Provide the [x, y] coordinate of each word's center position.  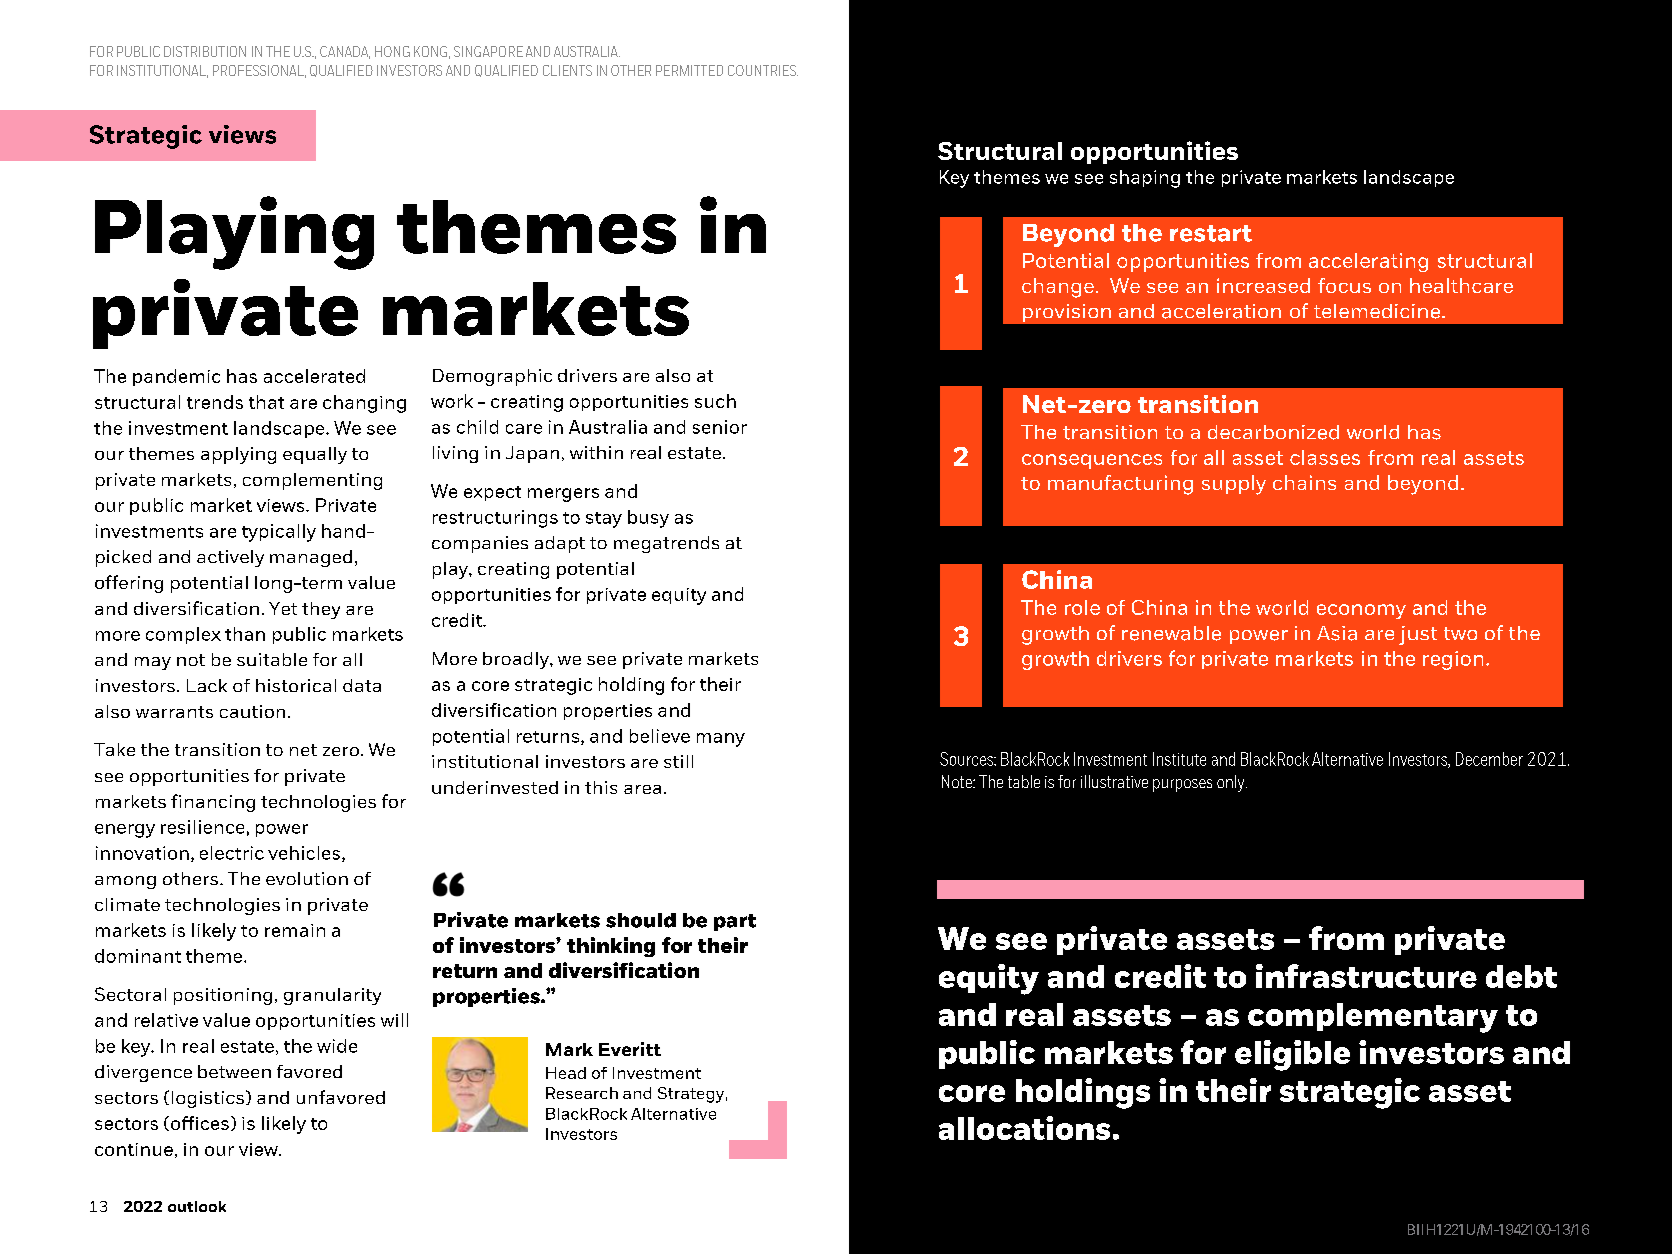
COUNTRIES [763, 70]
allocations [1024, 1128]
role [1082, 607]
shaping [1145, 179]
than [245, 634]
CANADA [345, 52]
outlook [197, 1206]
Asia [1337, 633]
